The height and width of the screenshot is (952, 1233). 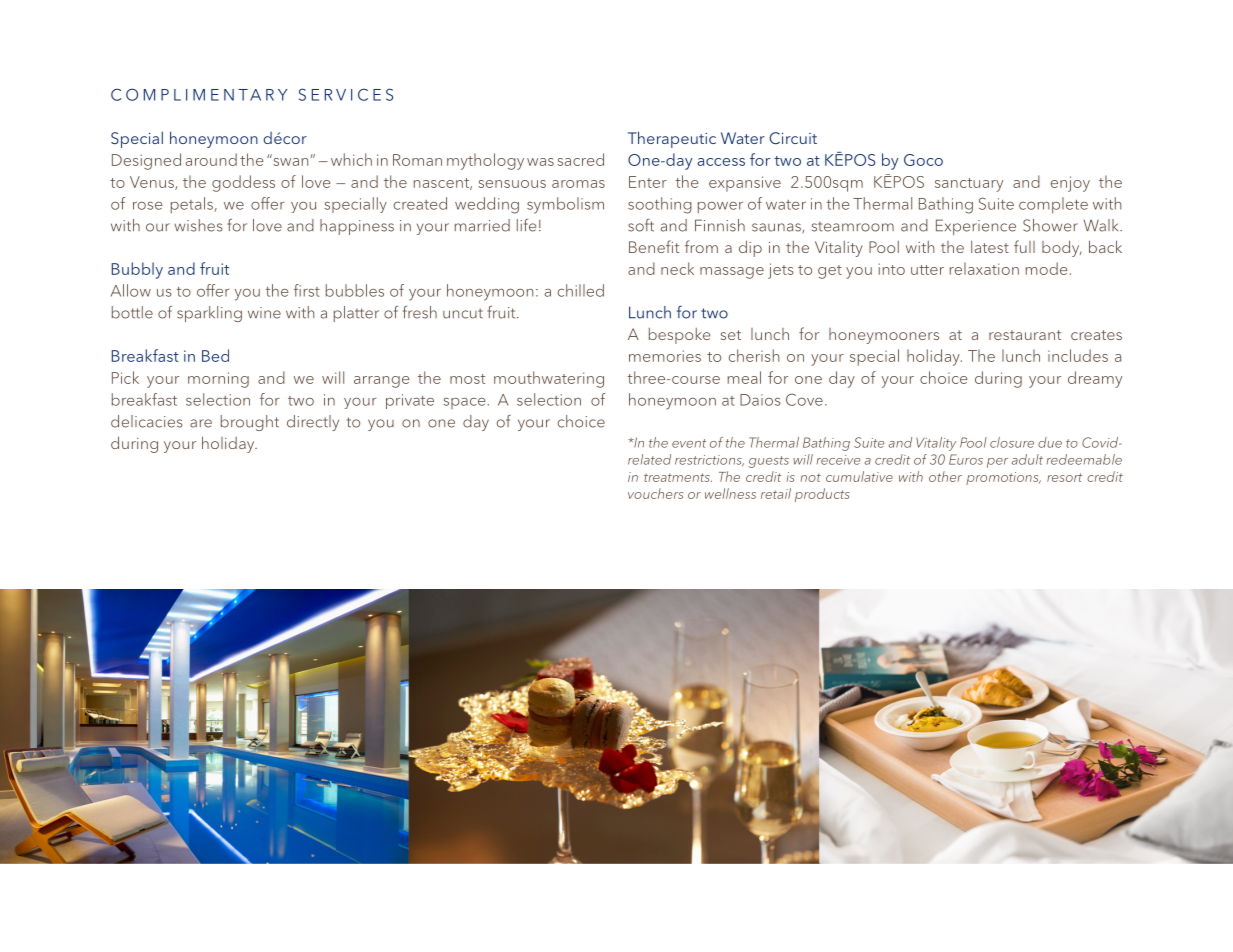 What do you see at coordinates (1003, 478) in the screenshot?
I see `promotions` at bounding box center [1003, 478].
